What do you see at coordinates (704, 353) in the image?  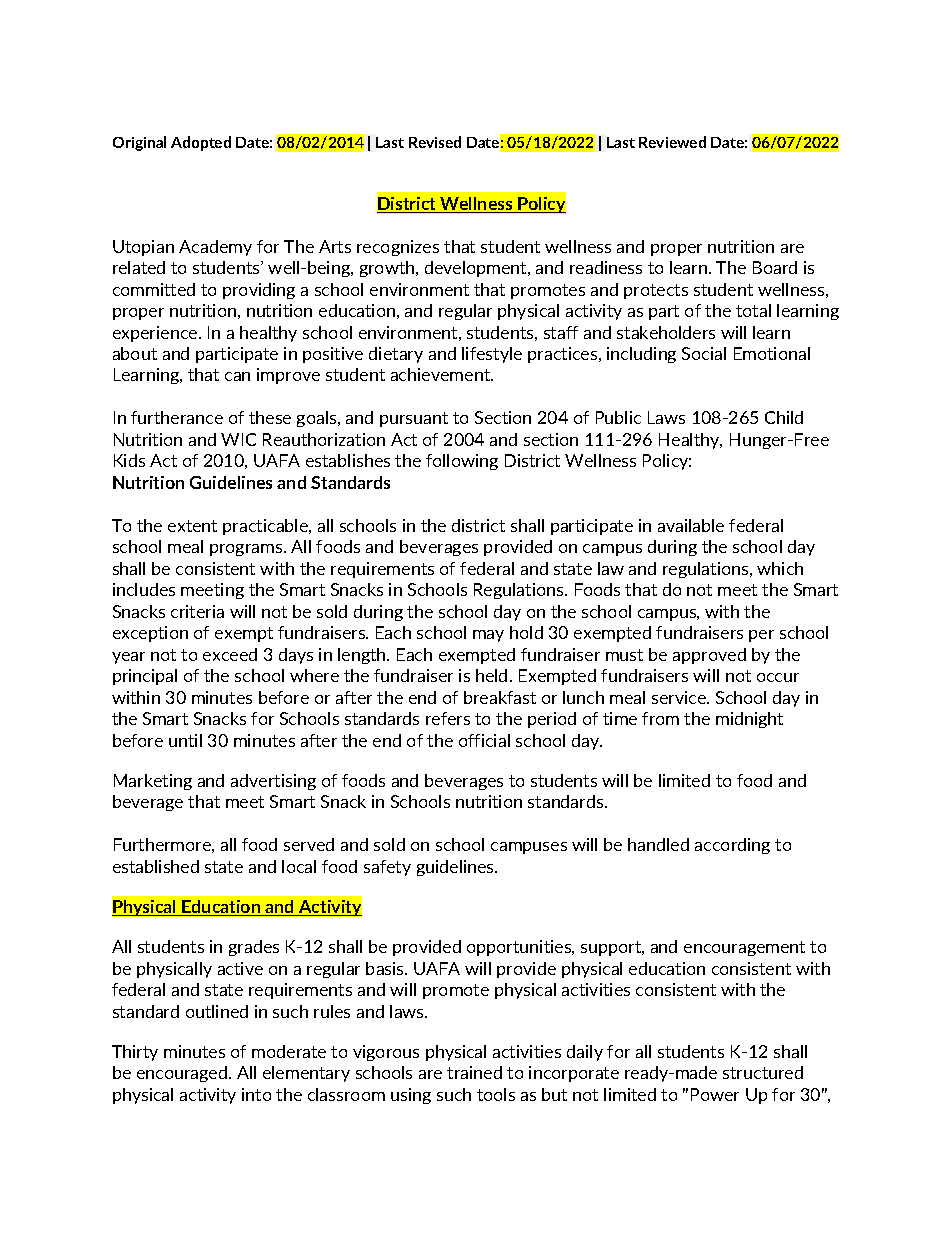 I see `Social` at bounding box center [704, 353].
